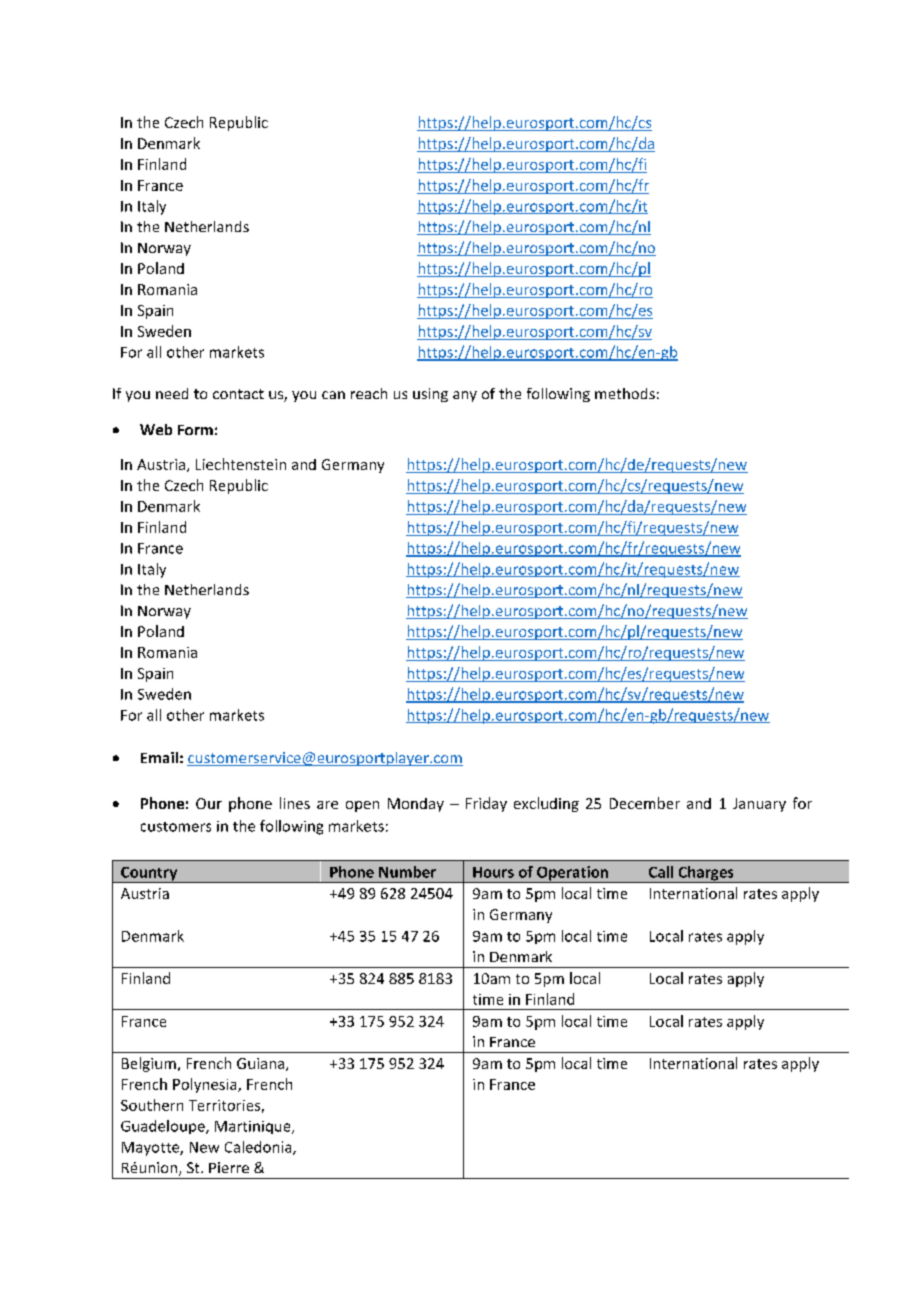 Image resolution: width=924 pixels, height=1308 pixels. I want to click on using, so click(430, 395).
